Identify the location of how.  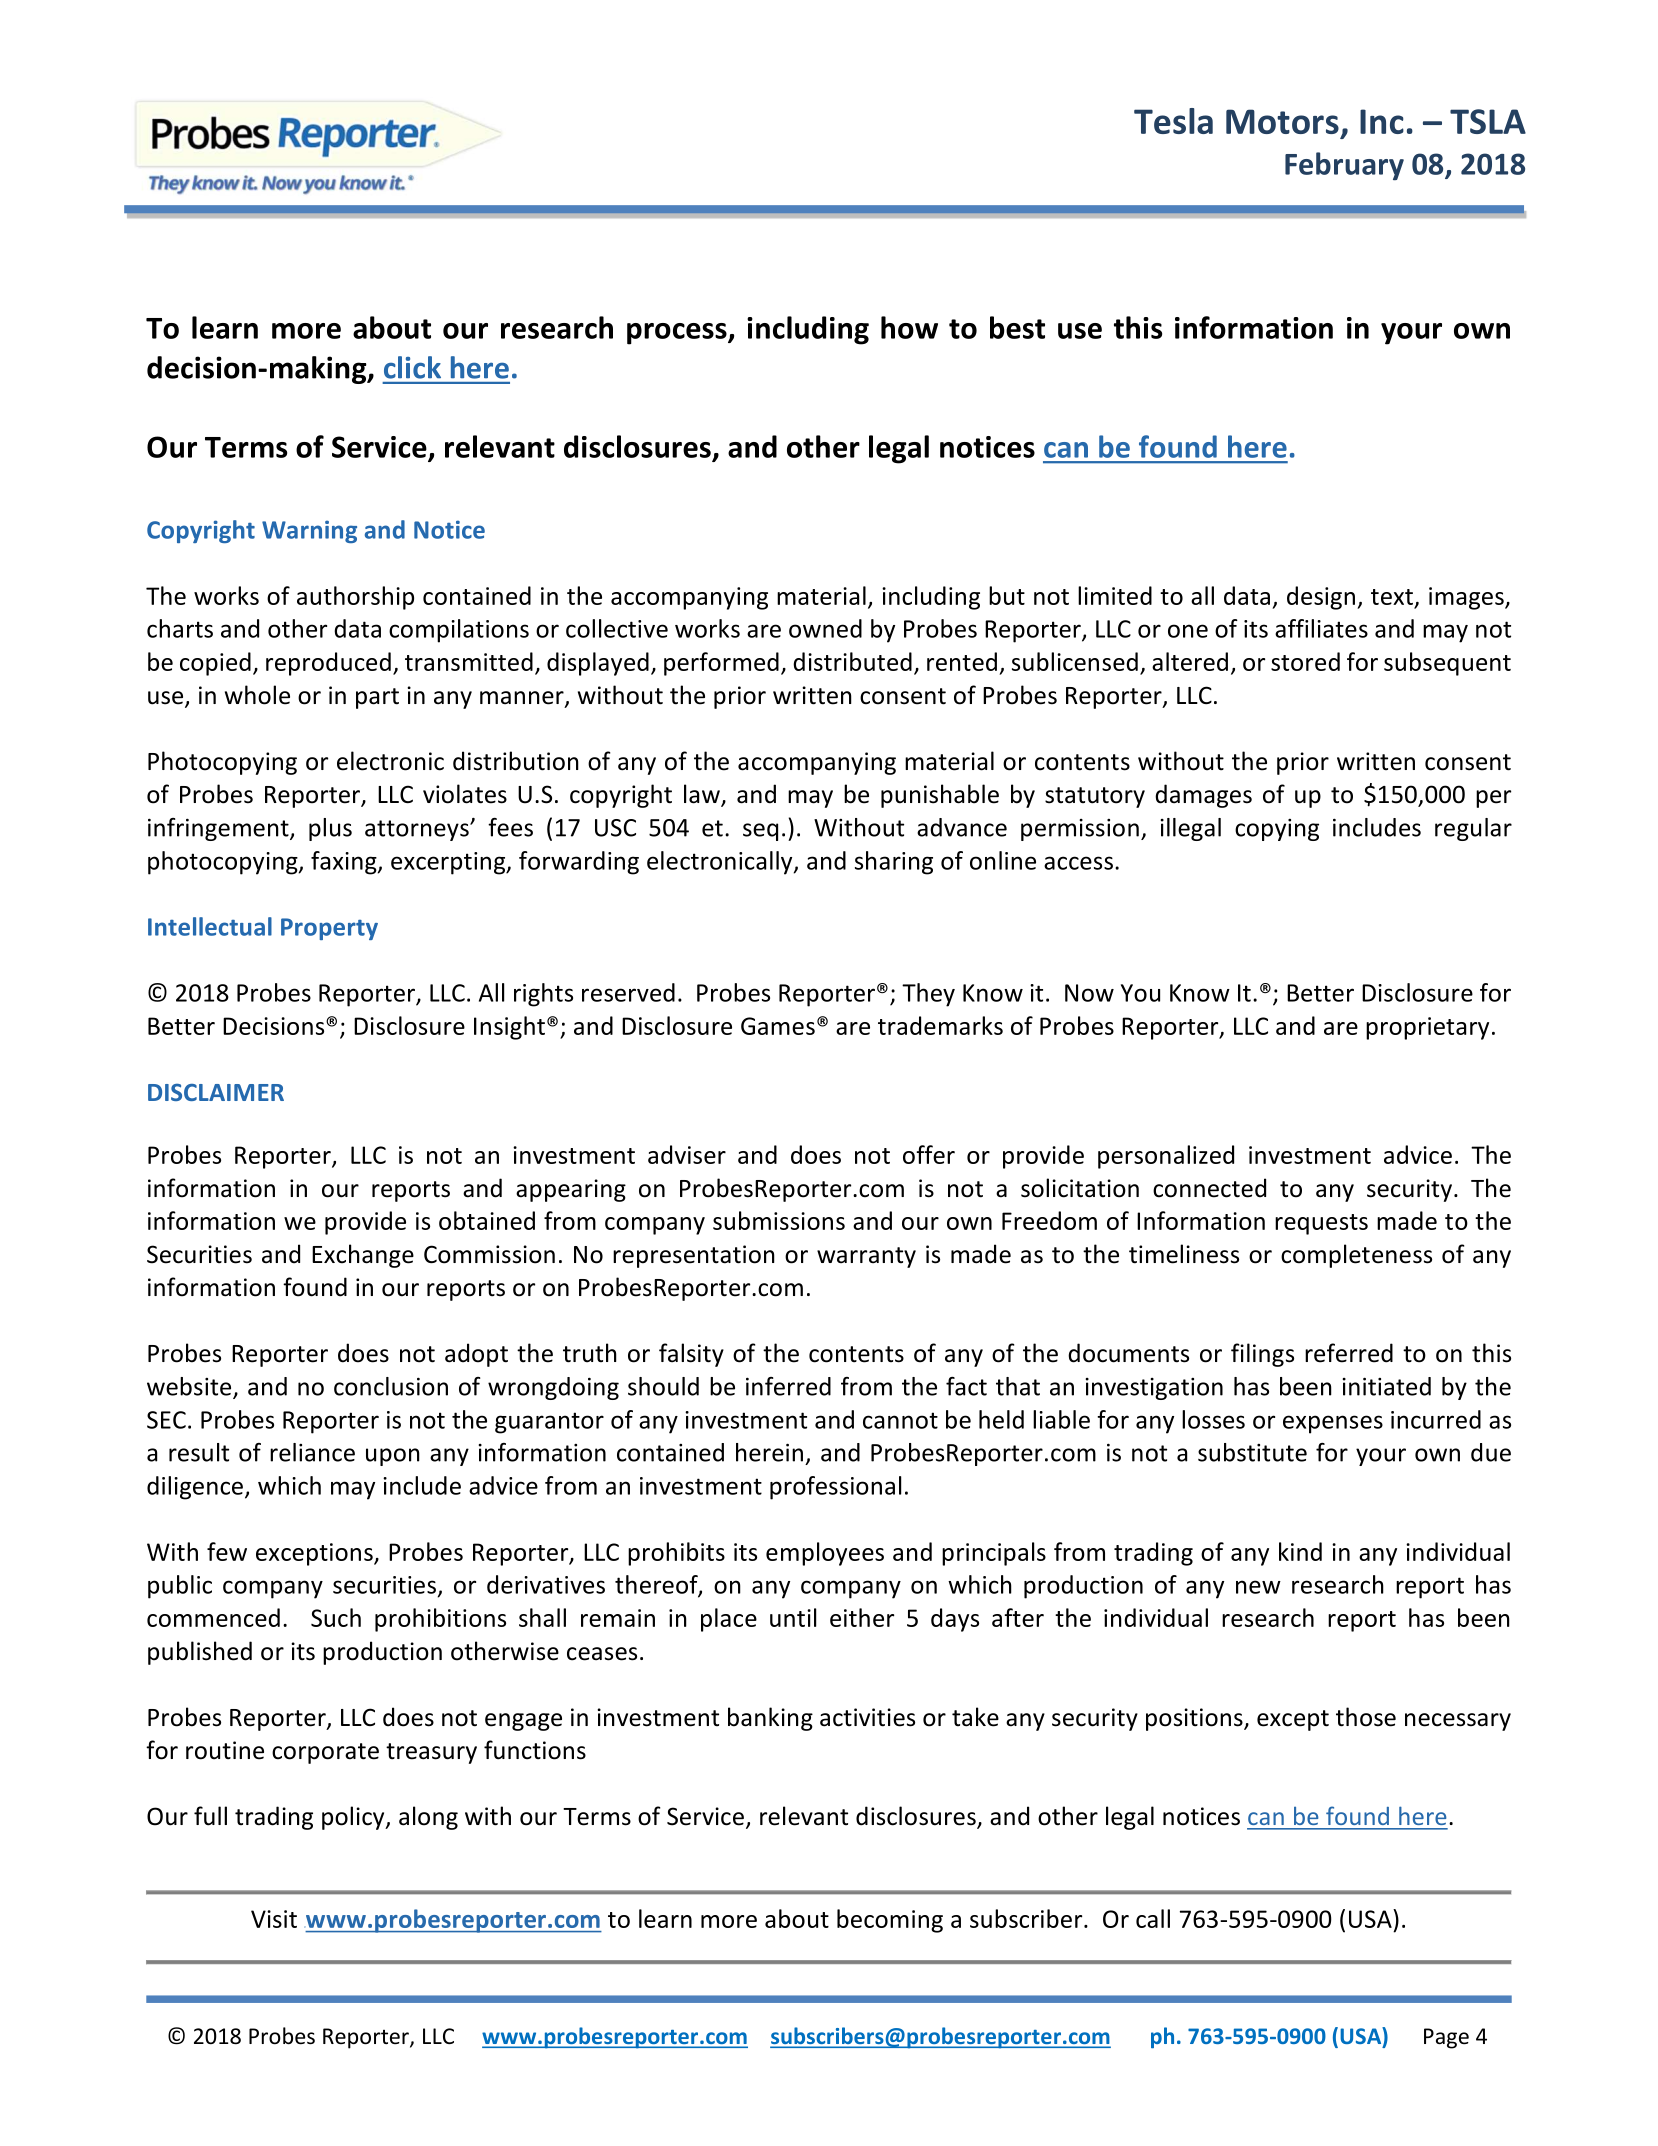
(909, 327).
